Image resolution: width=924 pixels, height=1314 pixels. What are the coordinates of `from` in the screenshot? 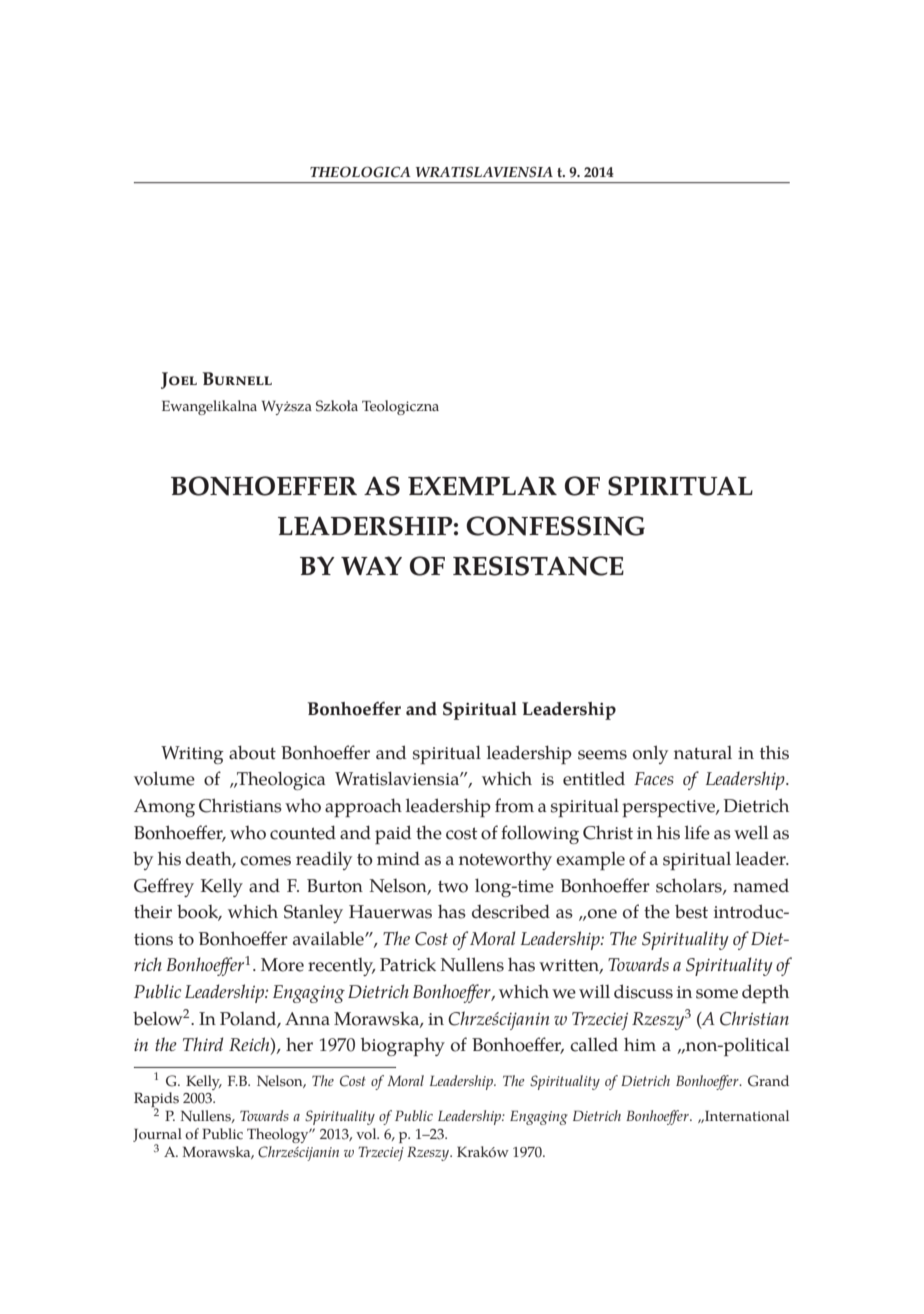 It's located at (514, 805).
